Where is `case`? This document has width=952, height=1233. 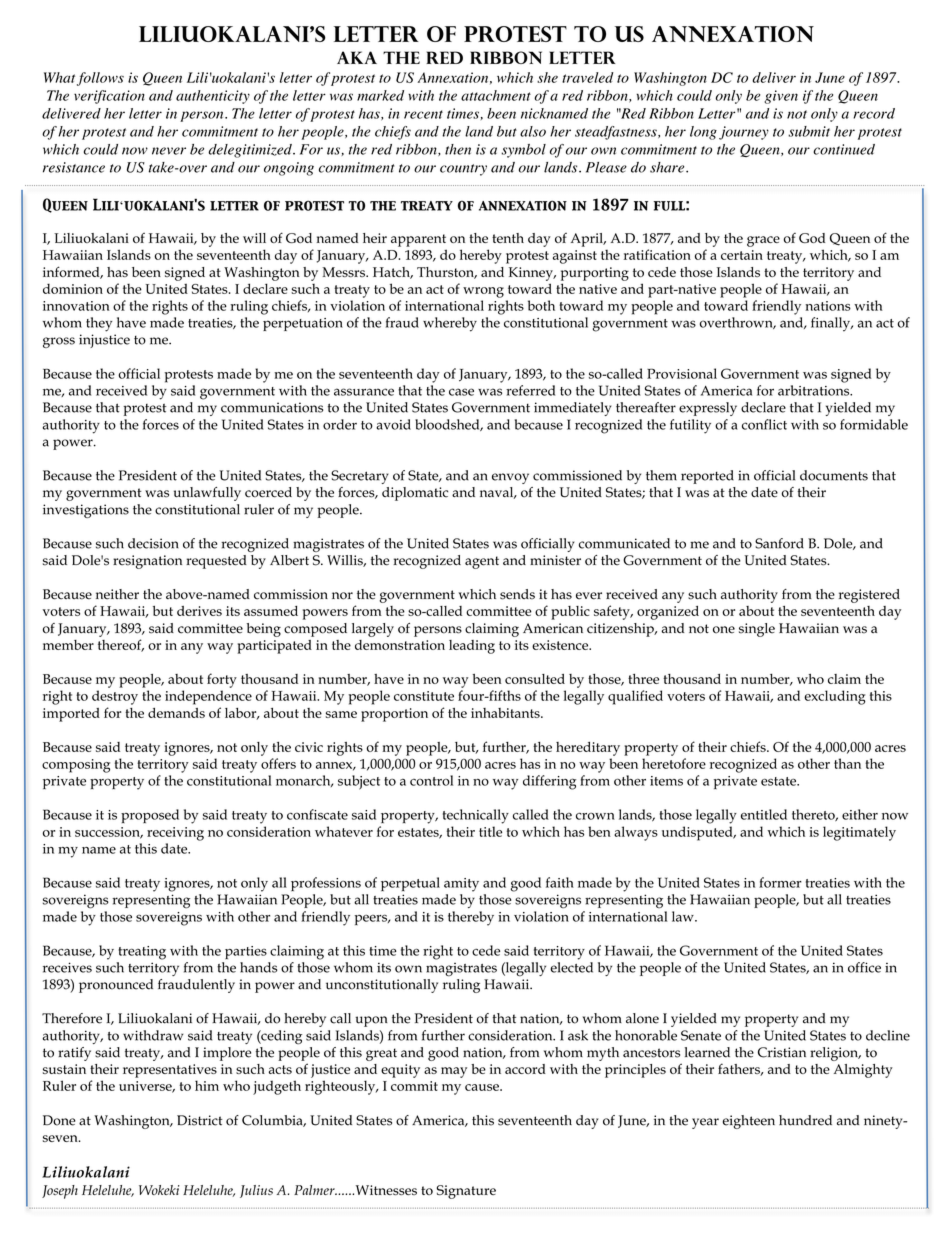
case is located at coordinates (461, 392).
